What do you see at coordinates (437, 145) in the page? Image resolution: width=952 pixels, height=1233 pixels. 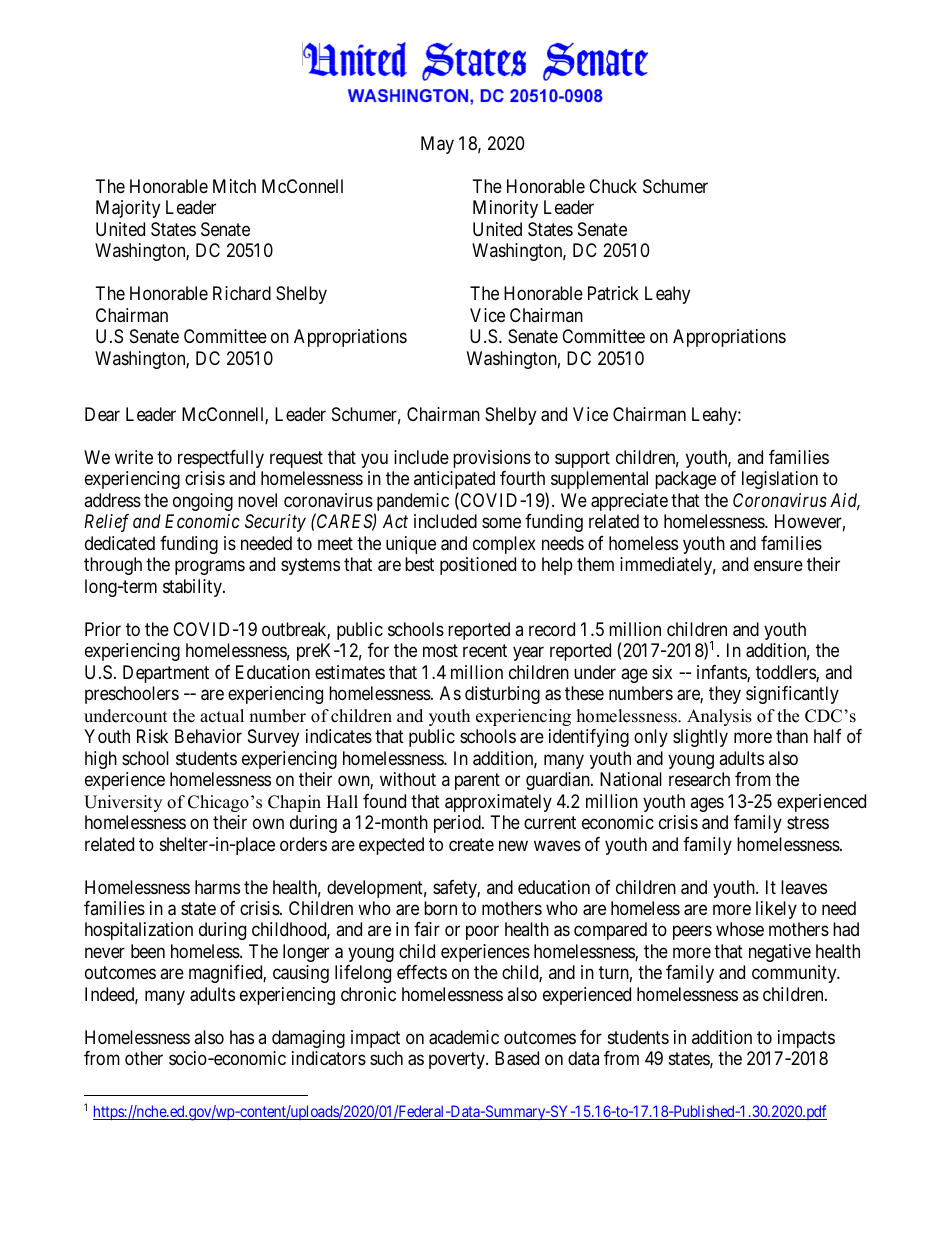 I see `May` at bounding box center [437, 145].
